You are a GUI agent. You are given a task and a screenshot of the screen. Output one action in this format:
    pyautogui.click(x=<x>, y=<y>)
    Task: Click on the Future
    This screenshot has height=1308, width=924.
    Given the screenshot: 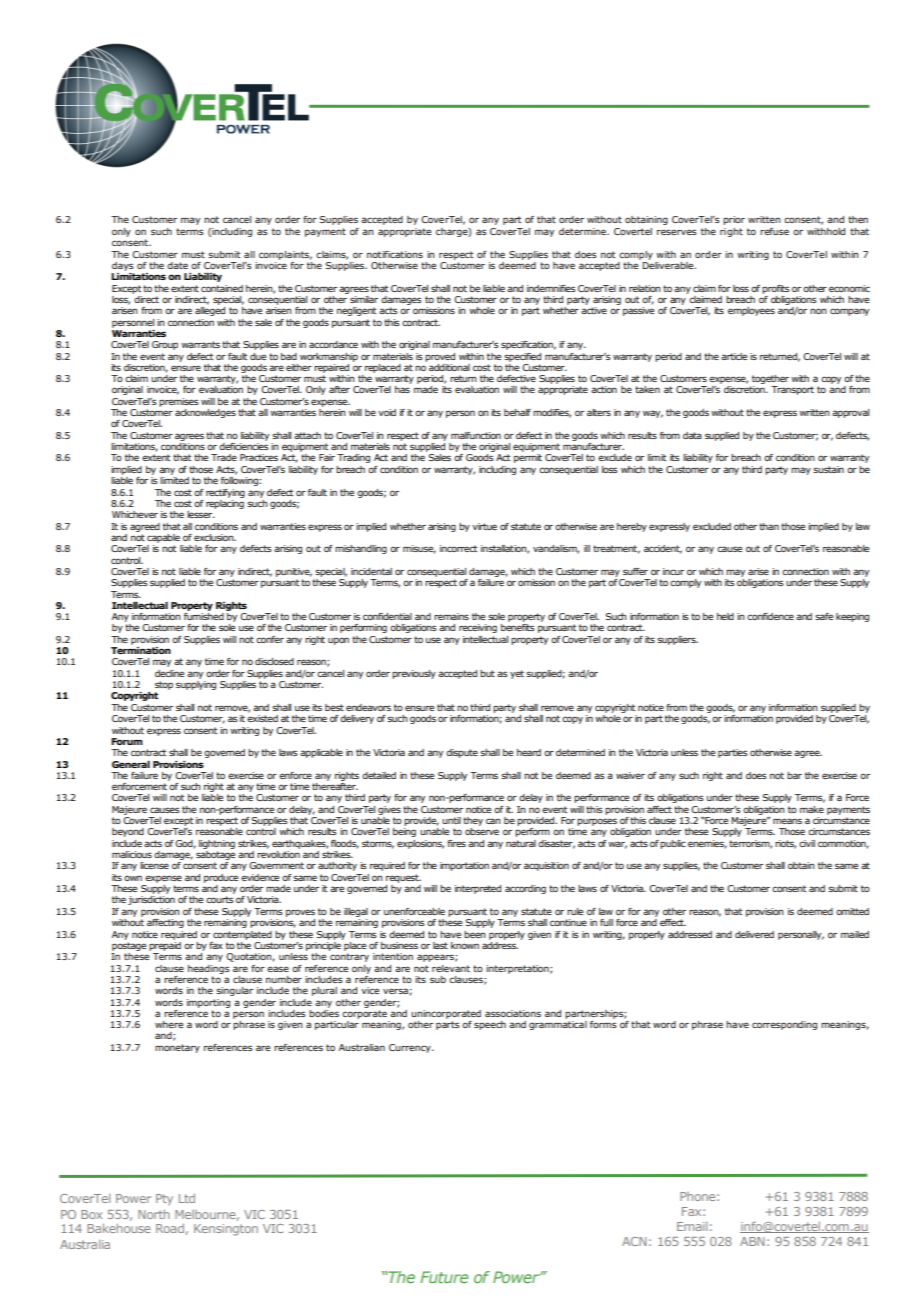 What is the action you would take?
    pyautogui.click(x=444, y=1277)
